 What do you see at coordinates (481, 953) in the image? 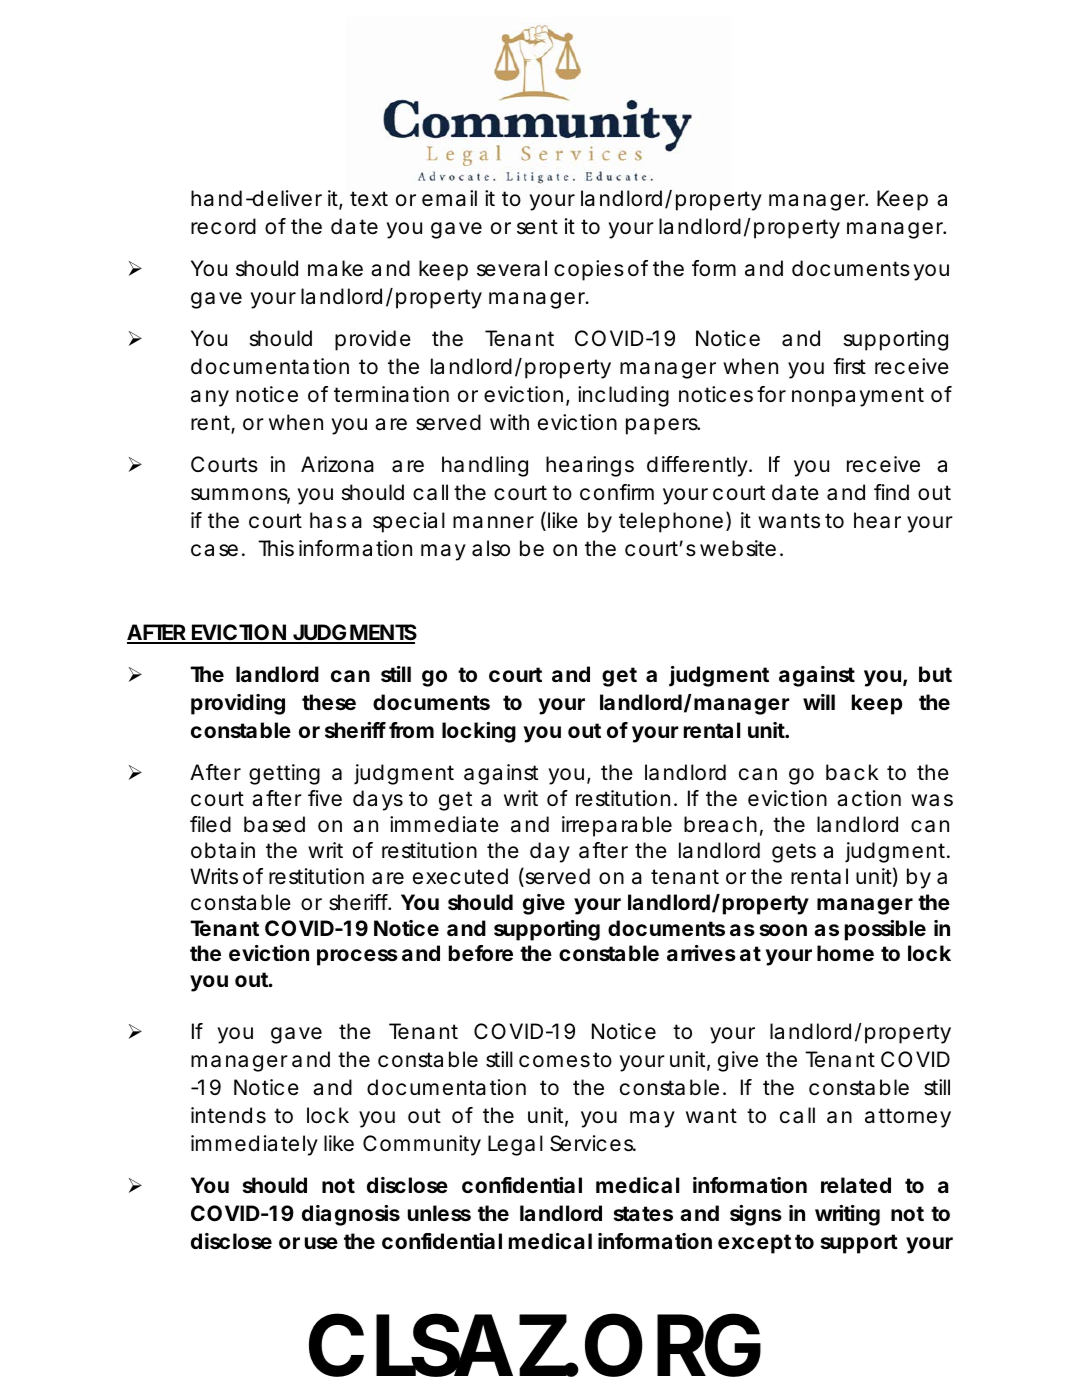
I see `before` at bounding box center [481, 953].
